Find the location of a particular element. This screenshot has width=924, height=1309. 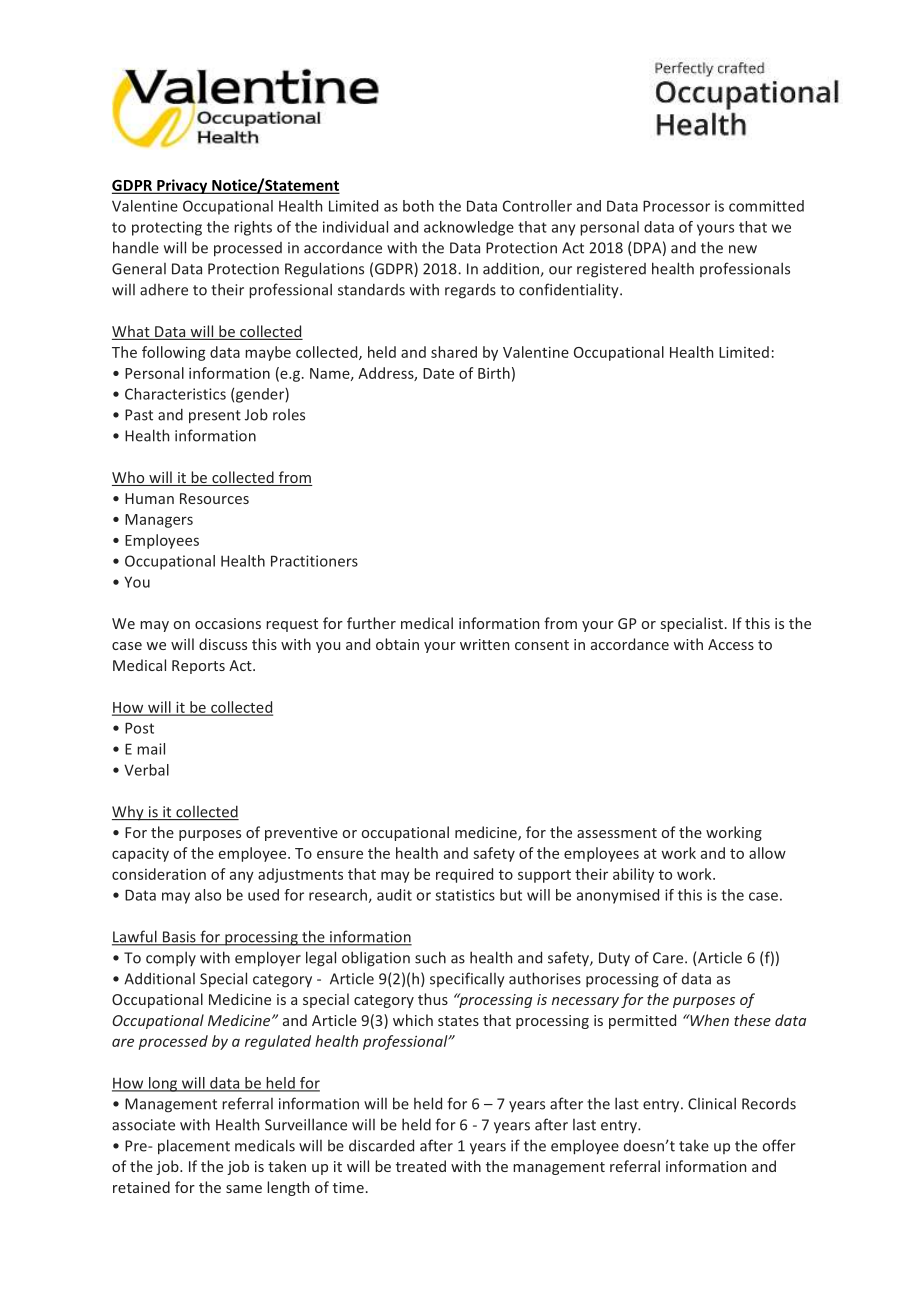

protecting is located at coordinates (167, 228).
